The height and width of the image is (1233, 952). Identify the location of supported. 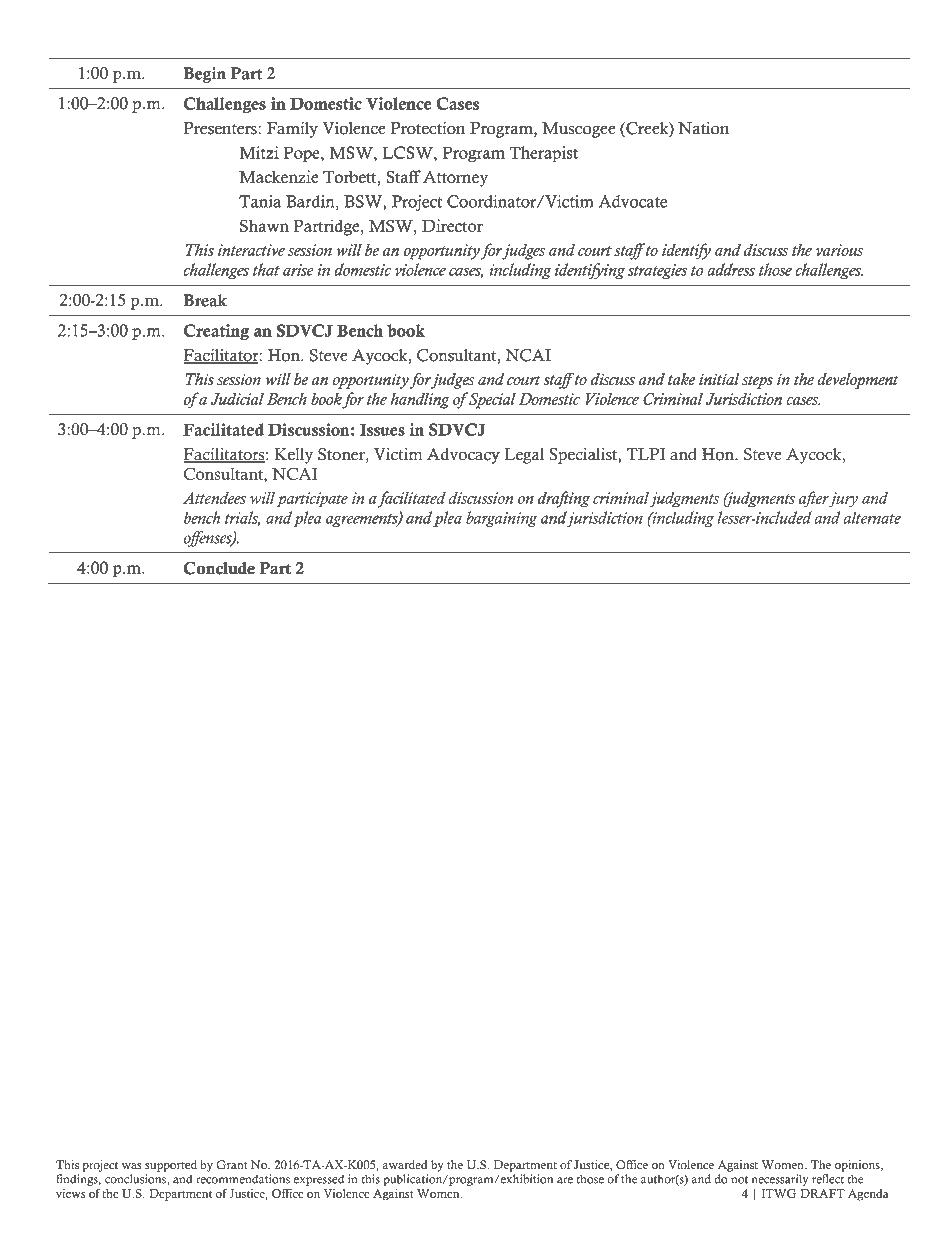
(171, 1166).
